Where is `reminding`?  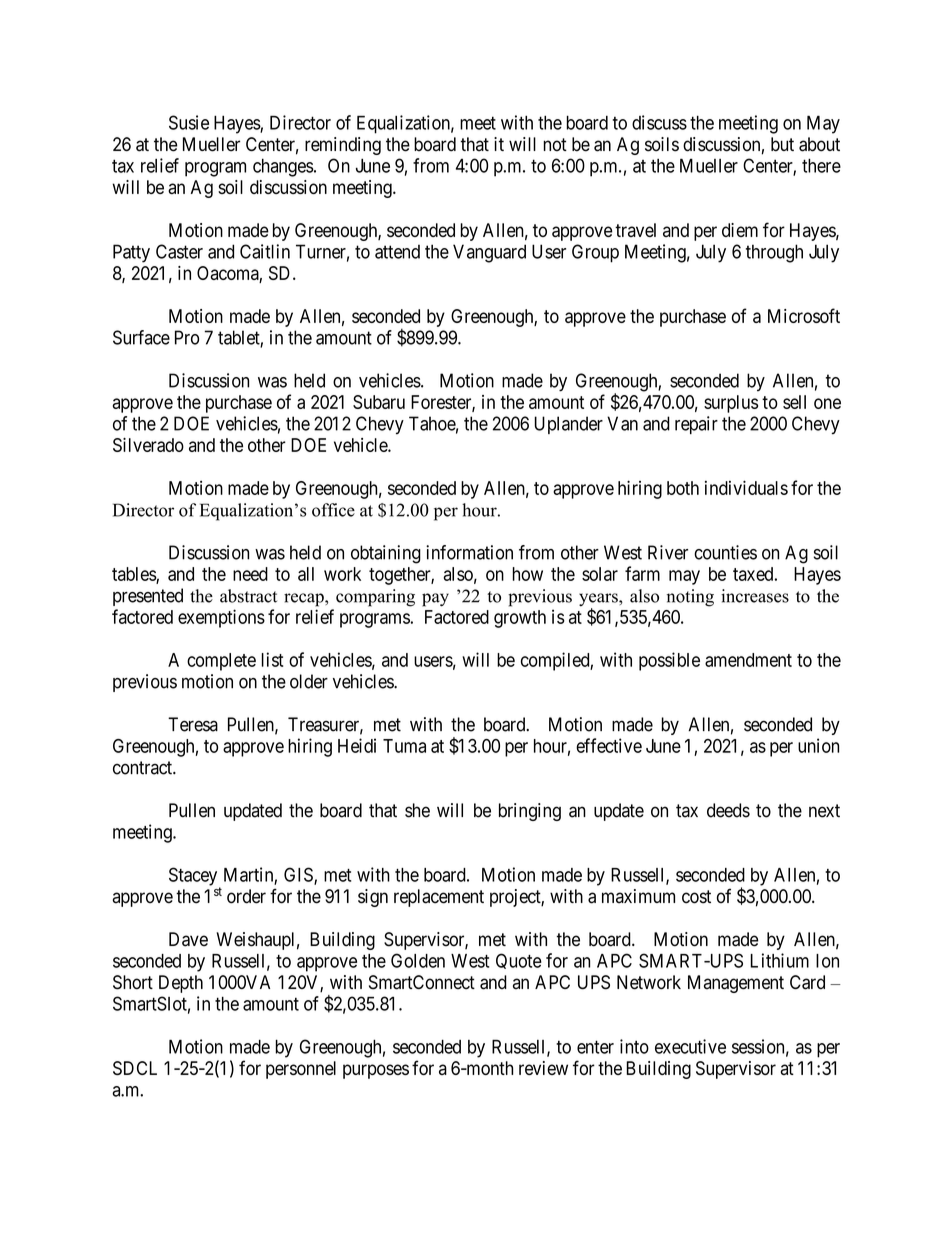 reminding is located at coordinates (343, 146).
